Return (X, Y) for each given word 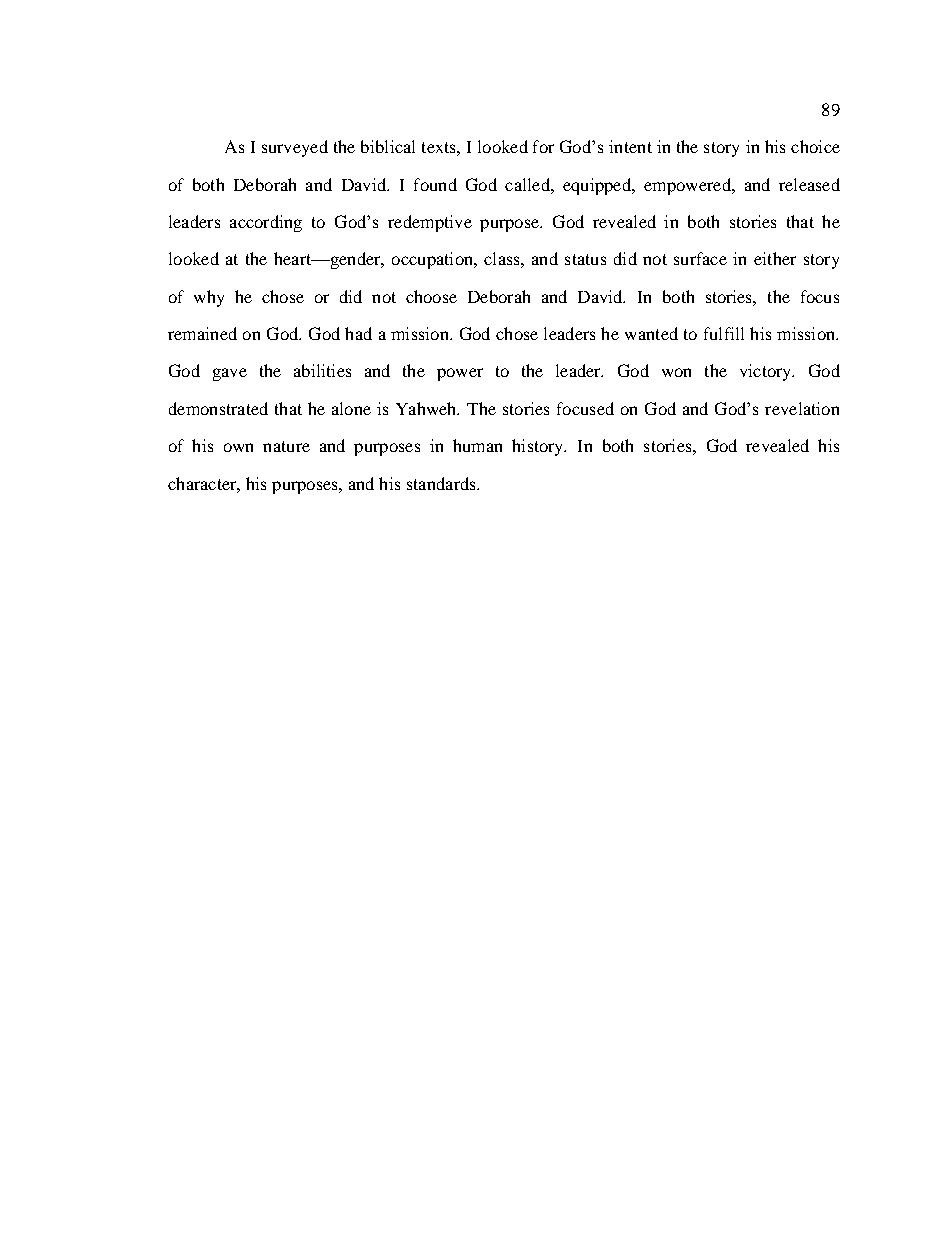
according (266, 223)
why (209, 298)
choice (815, 146)
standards (442, 483)
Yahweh (427, 408)
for (543, 146)
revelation (802, 408)
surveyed (295, 148)
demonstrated (218, 408)
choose (431, 296)
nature (286, 446)
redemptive (430, 223)
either (775, 258)
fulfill (724, 333)
